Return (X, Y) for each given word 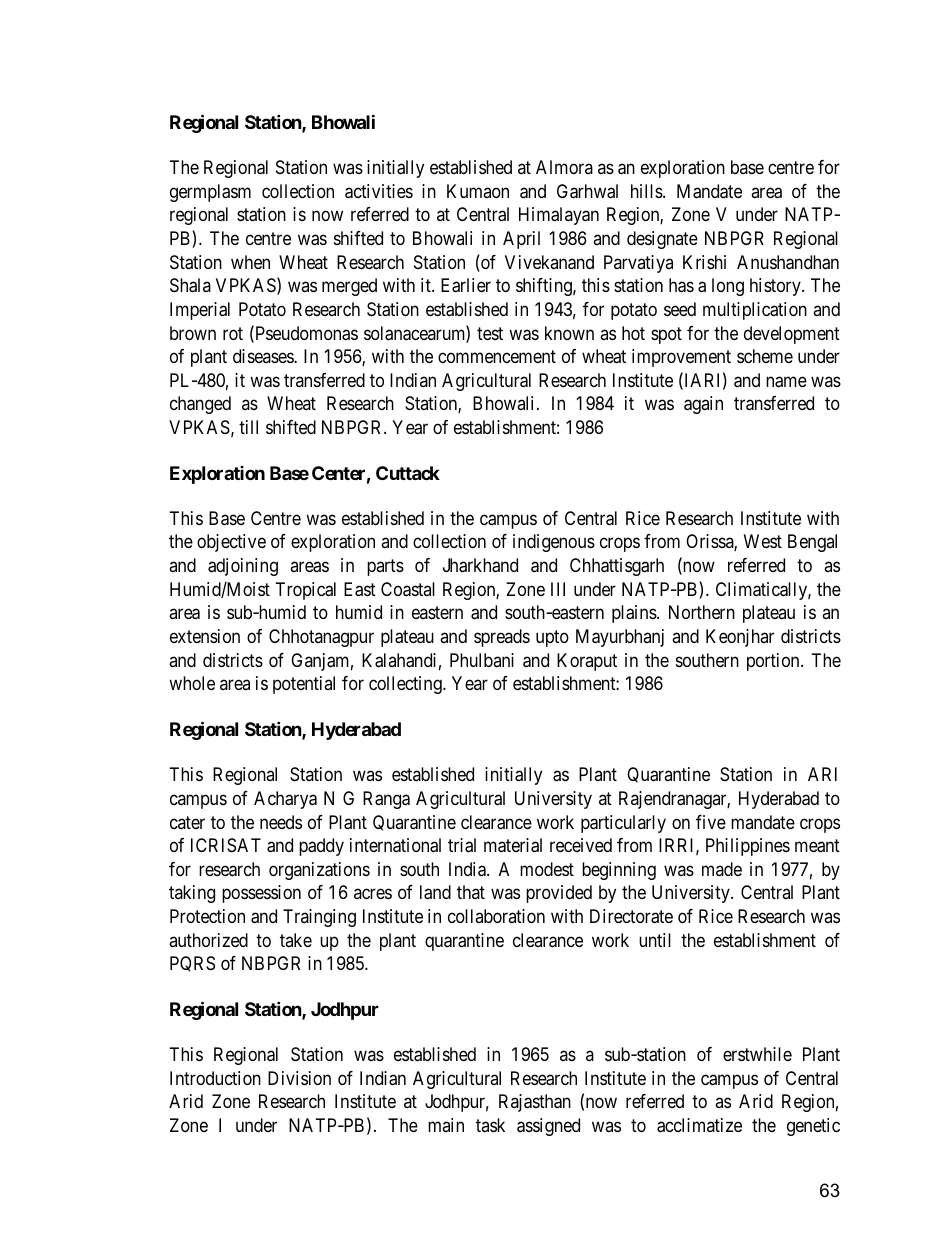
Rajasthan (535, 1103)
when (250, 262)
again (703, 405)
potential (304, 685)
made (722, 869)
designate (662, 240)
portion (774, 662)
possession (261, 894)
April (521, 240)
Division (299, 1078)
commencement (497, 356)
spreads (502, 638)
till (248, 427)
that (471, 892)
